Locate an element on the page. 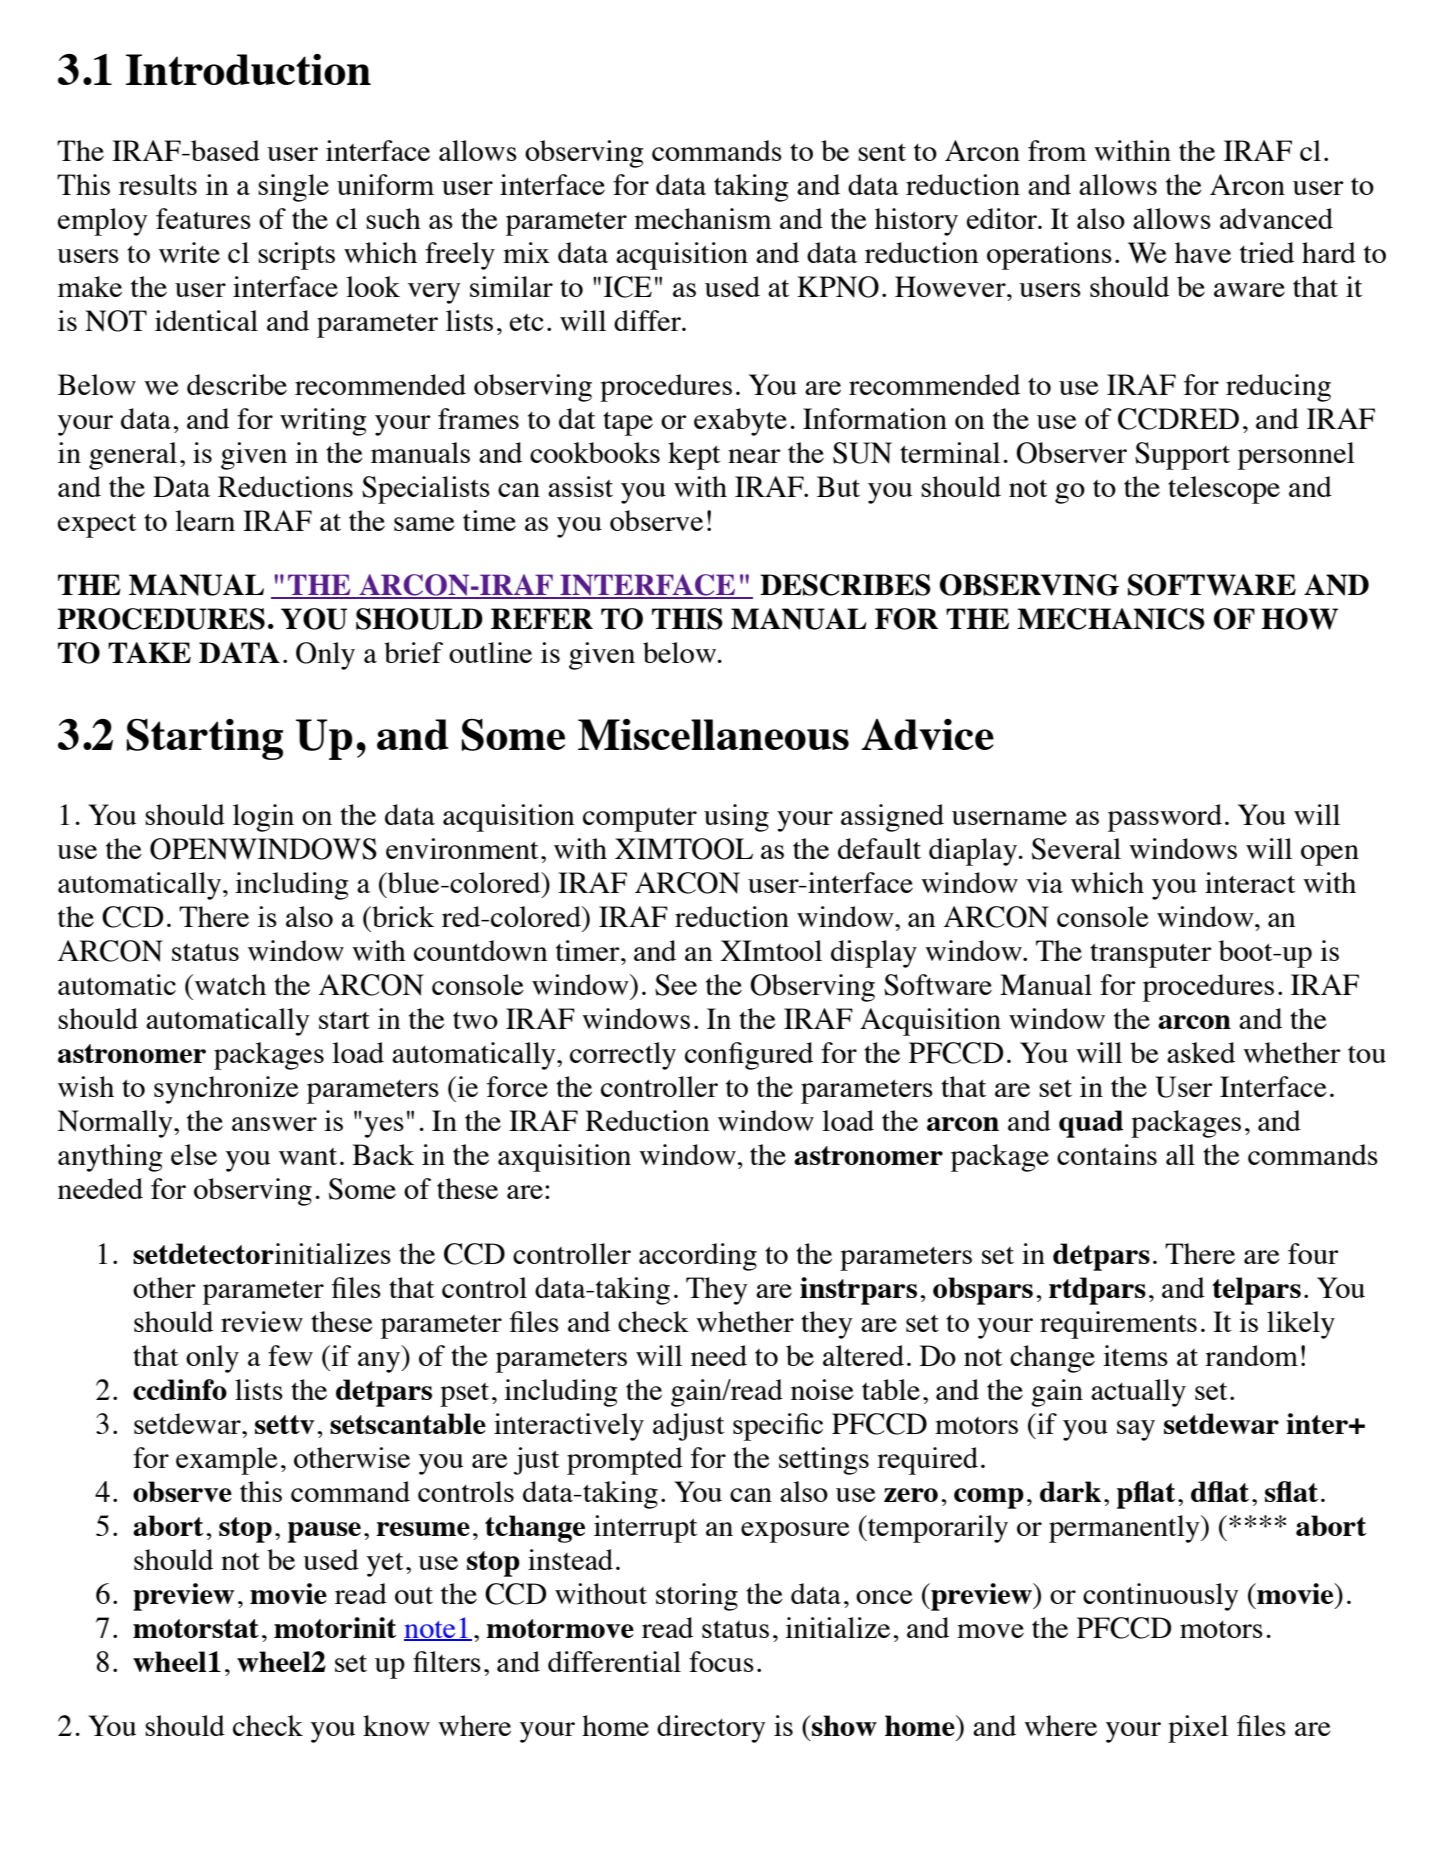 The height and width of the document is (1870, 1445). know is located at coordinates (396, 1725).
